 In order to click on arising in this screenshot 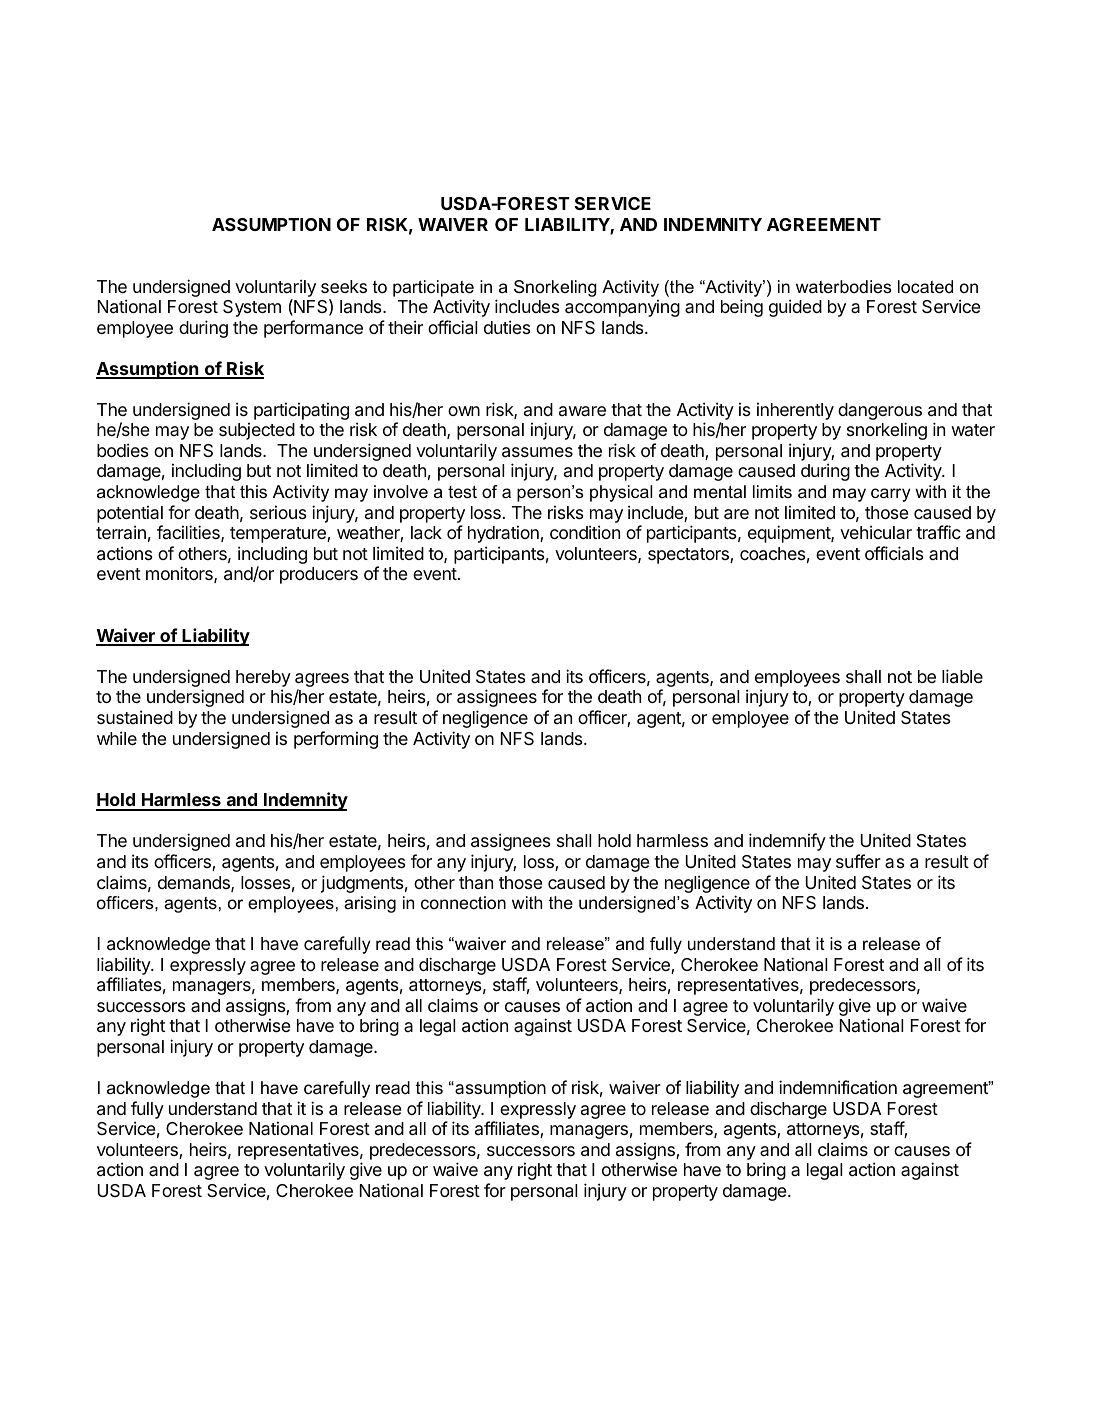, I will do `click(370, 904)`.
